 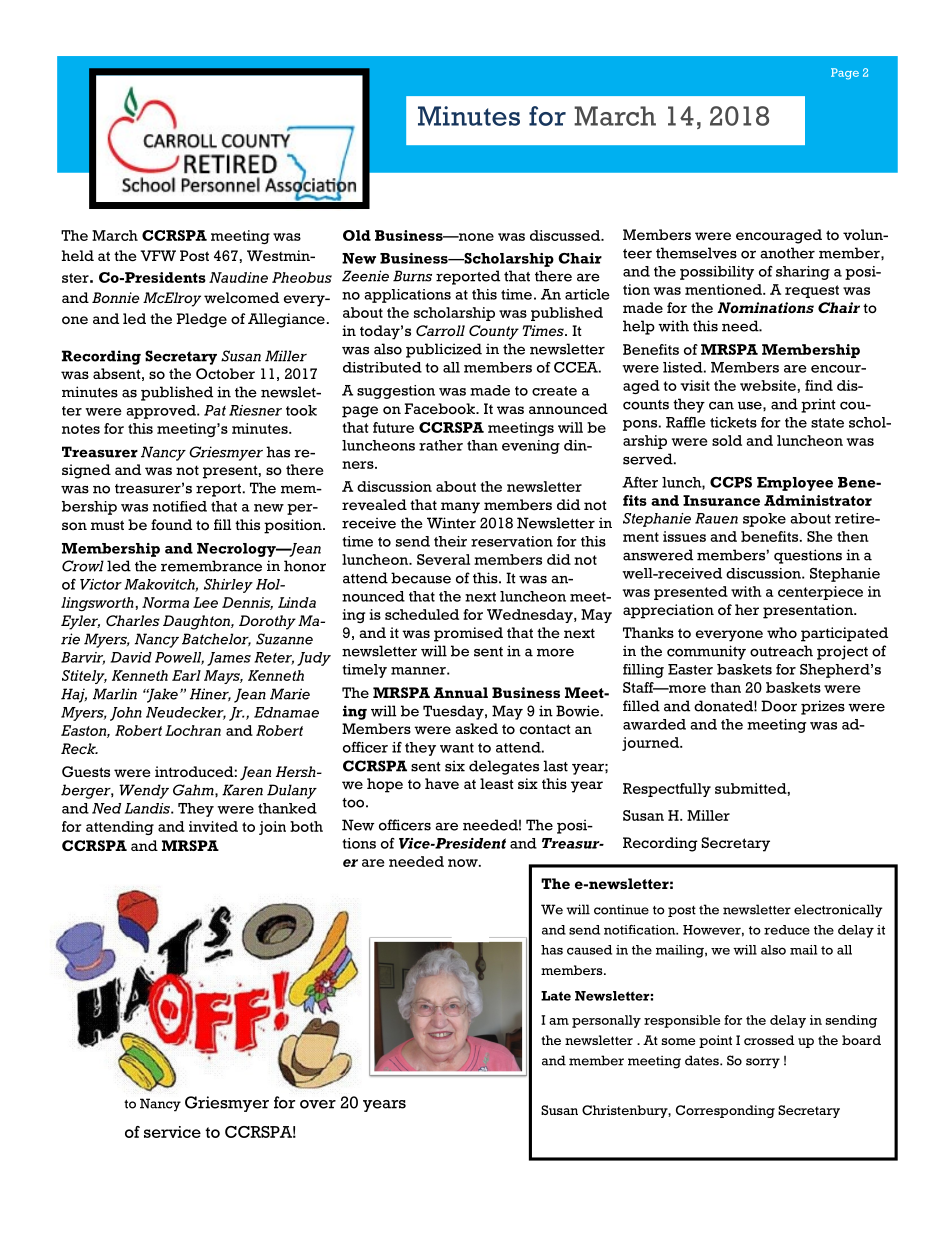 What do you see at coordinates (787, 253) in the document?
I see `another` at bounding box center [787, 253].
